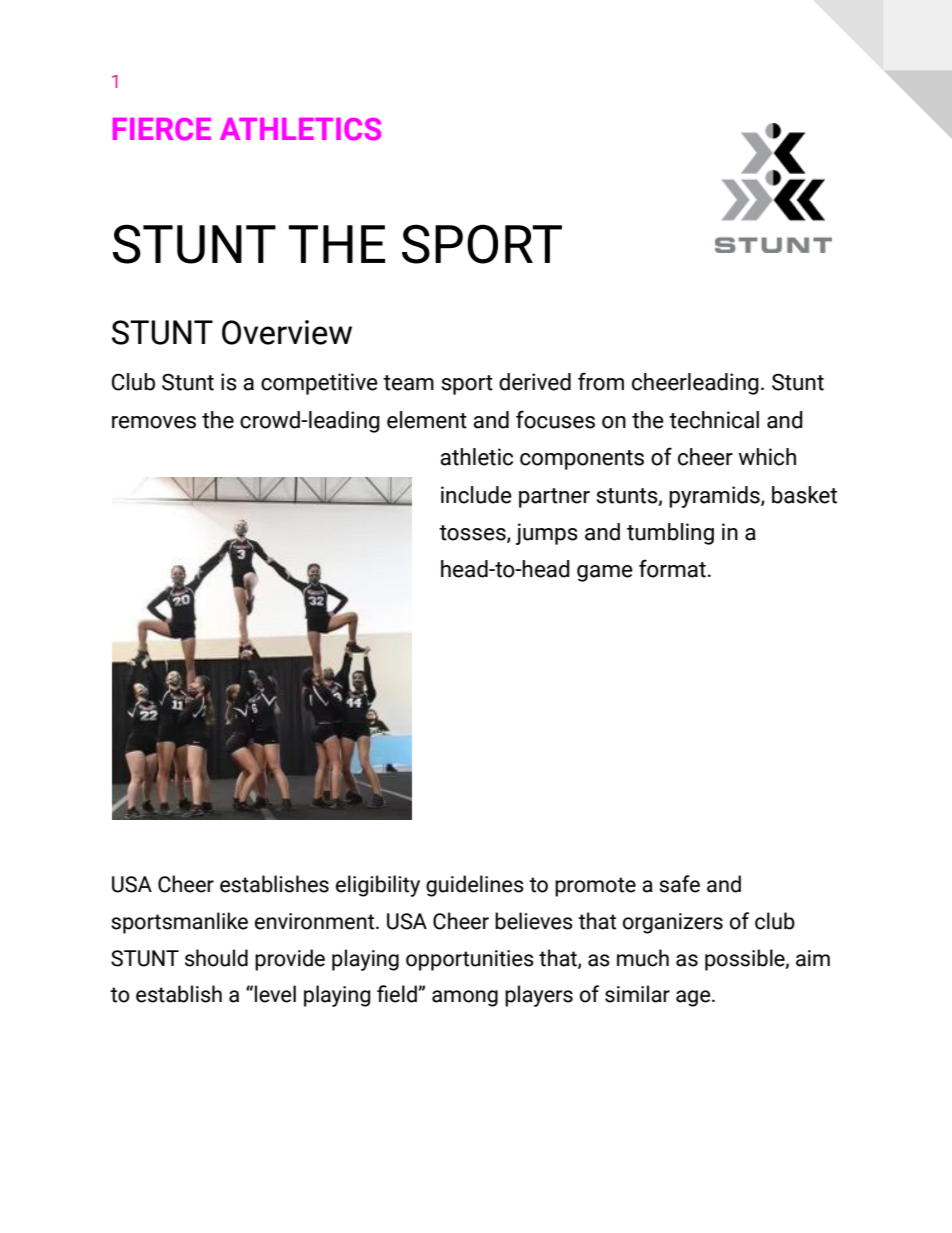 This page has height=1233, width=952. What do you see at coordinates (694, 998) in the page?
I see `age` at bounding box center [694, 998].
